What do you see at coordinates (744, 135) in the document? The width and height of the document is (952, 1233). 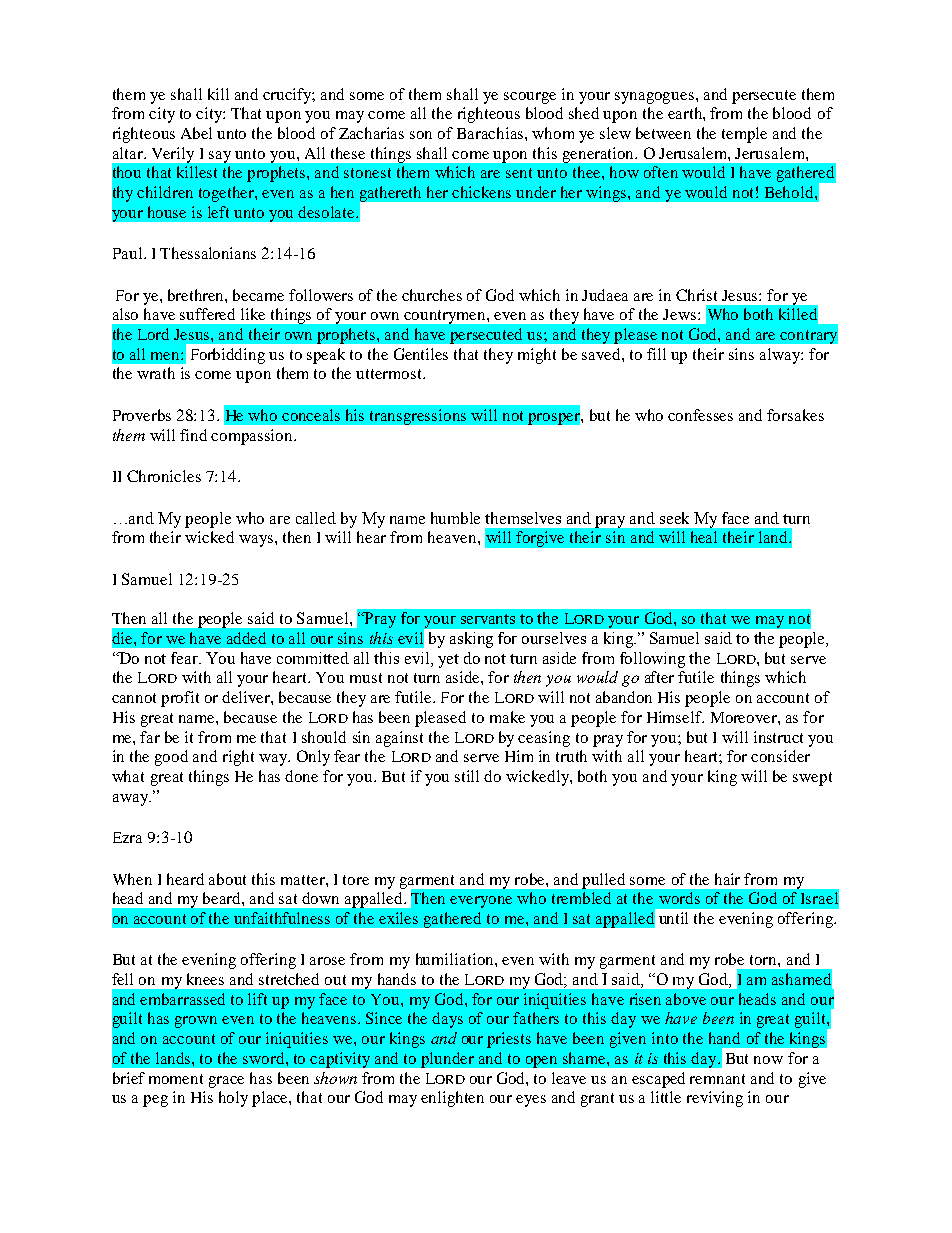 I see `temple` at bounding box center [744, 135].
